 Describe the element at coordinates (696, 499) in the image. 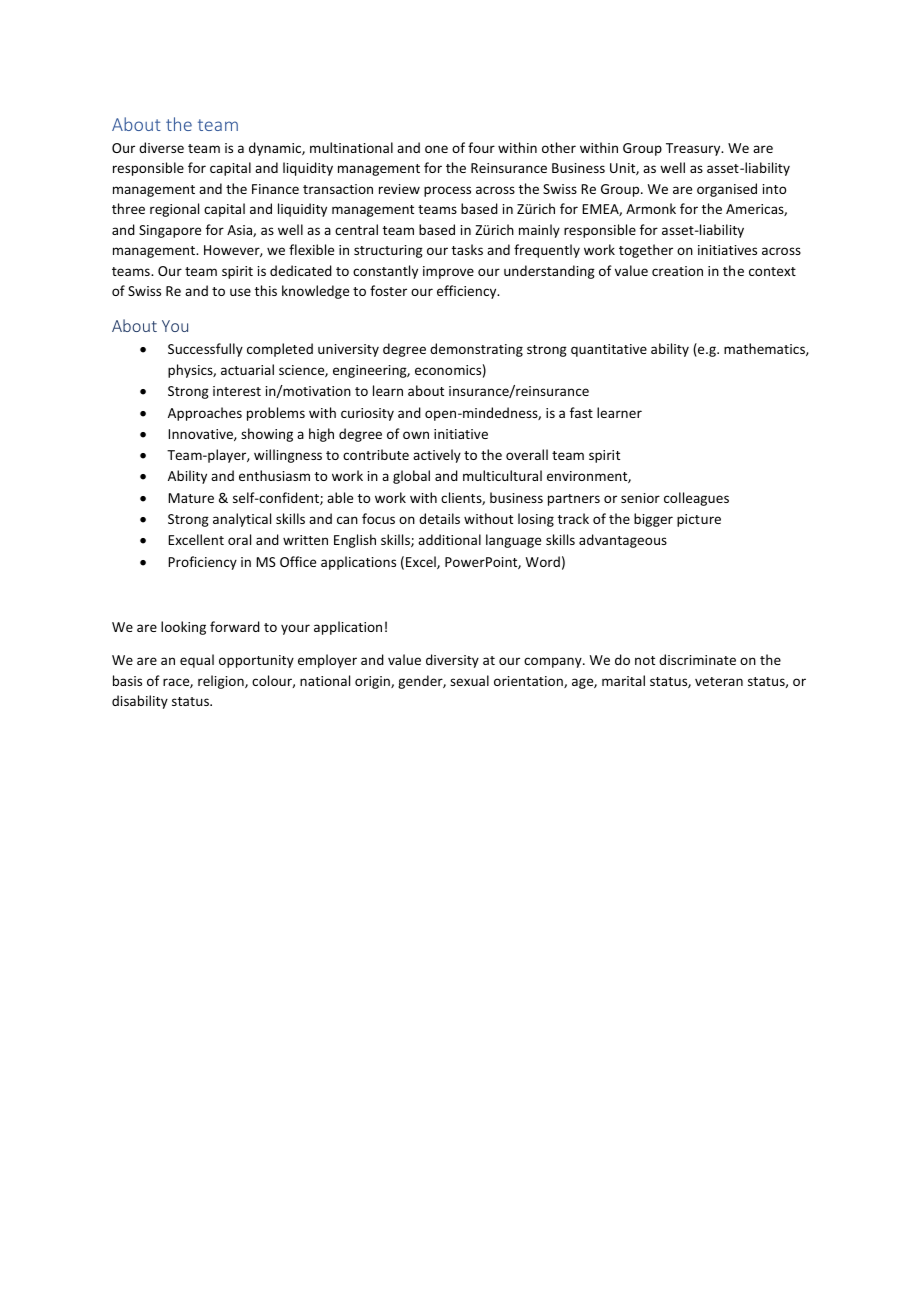

I see `colleagues` at that location.
